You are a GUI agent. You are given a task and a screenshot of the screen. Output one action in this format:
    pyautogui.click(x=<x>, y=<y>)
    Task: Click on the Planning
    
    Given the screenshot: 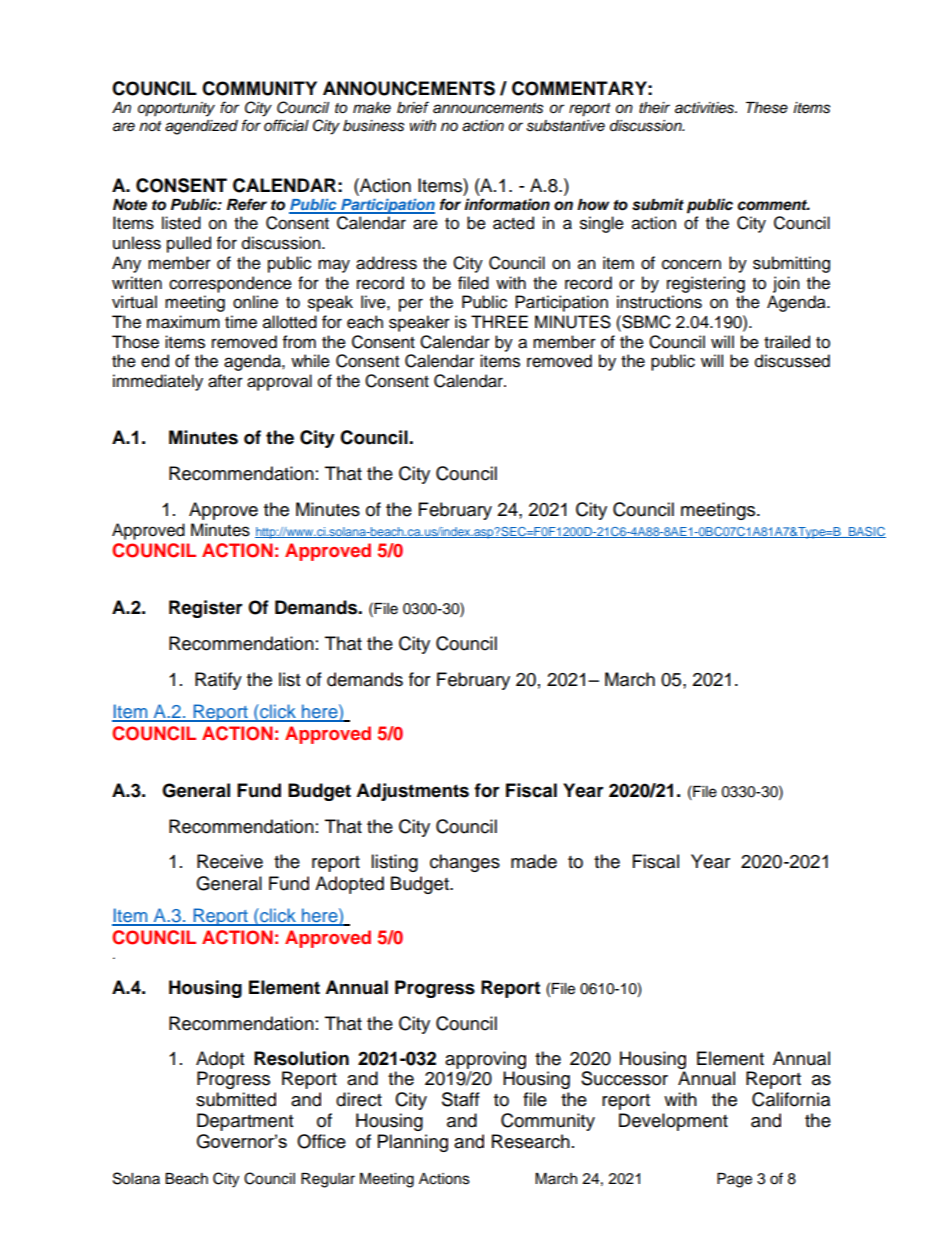 What is the action you would take?
    pyautogui.click(x=413, y=1143)
